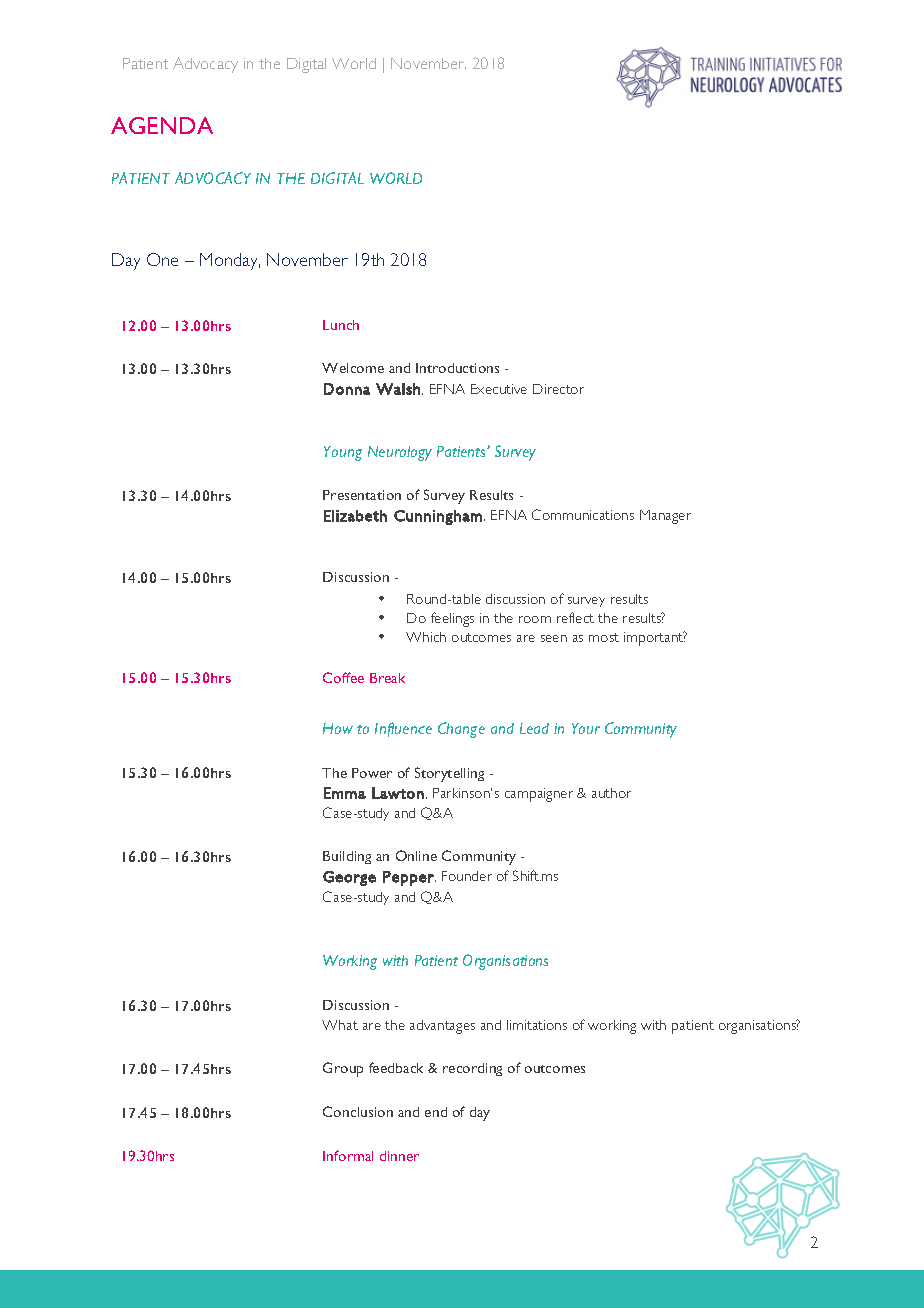 Image resolution: width=924 pixels, height=1308 pixels. What do you see at coordinates (611, 793) in the page?
I see `author` at bounding box center [611, 793].
